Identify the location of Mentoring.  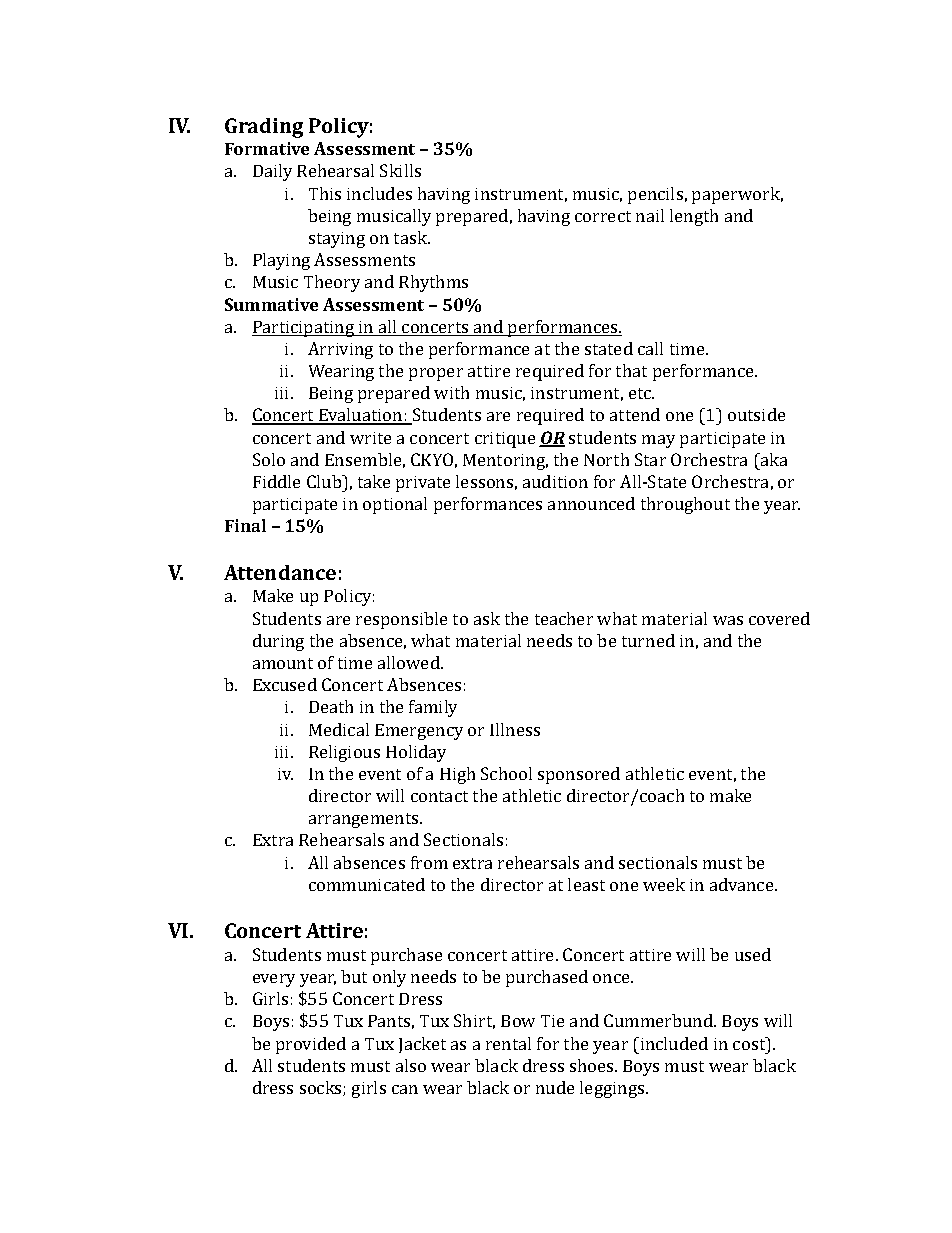
(505, 462).
